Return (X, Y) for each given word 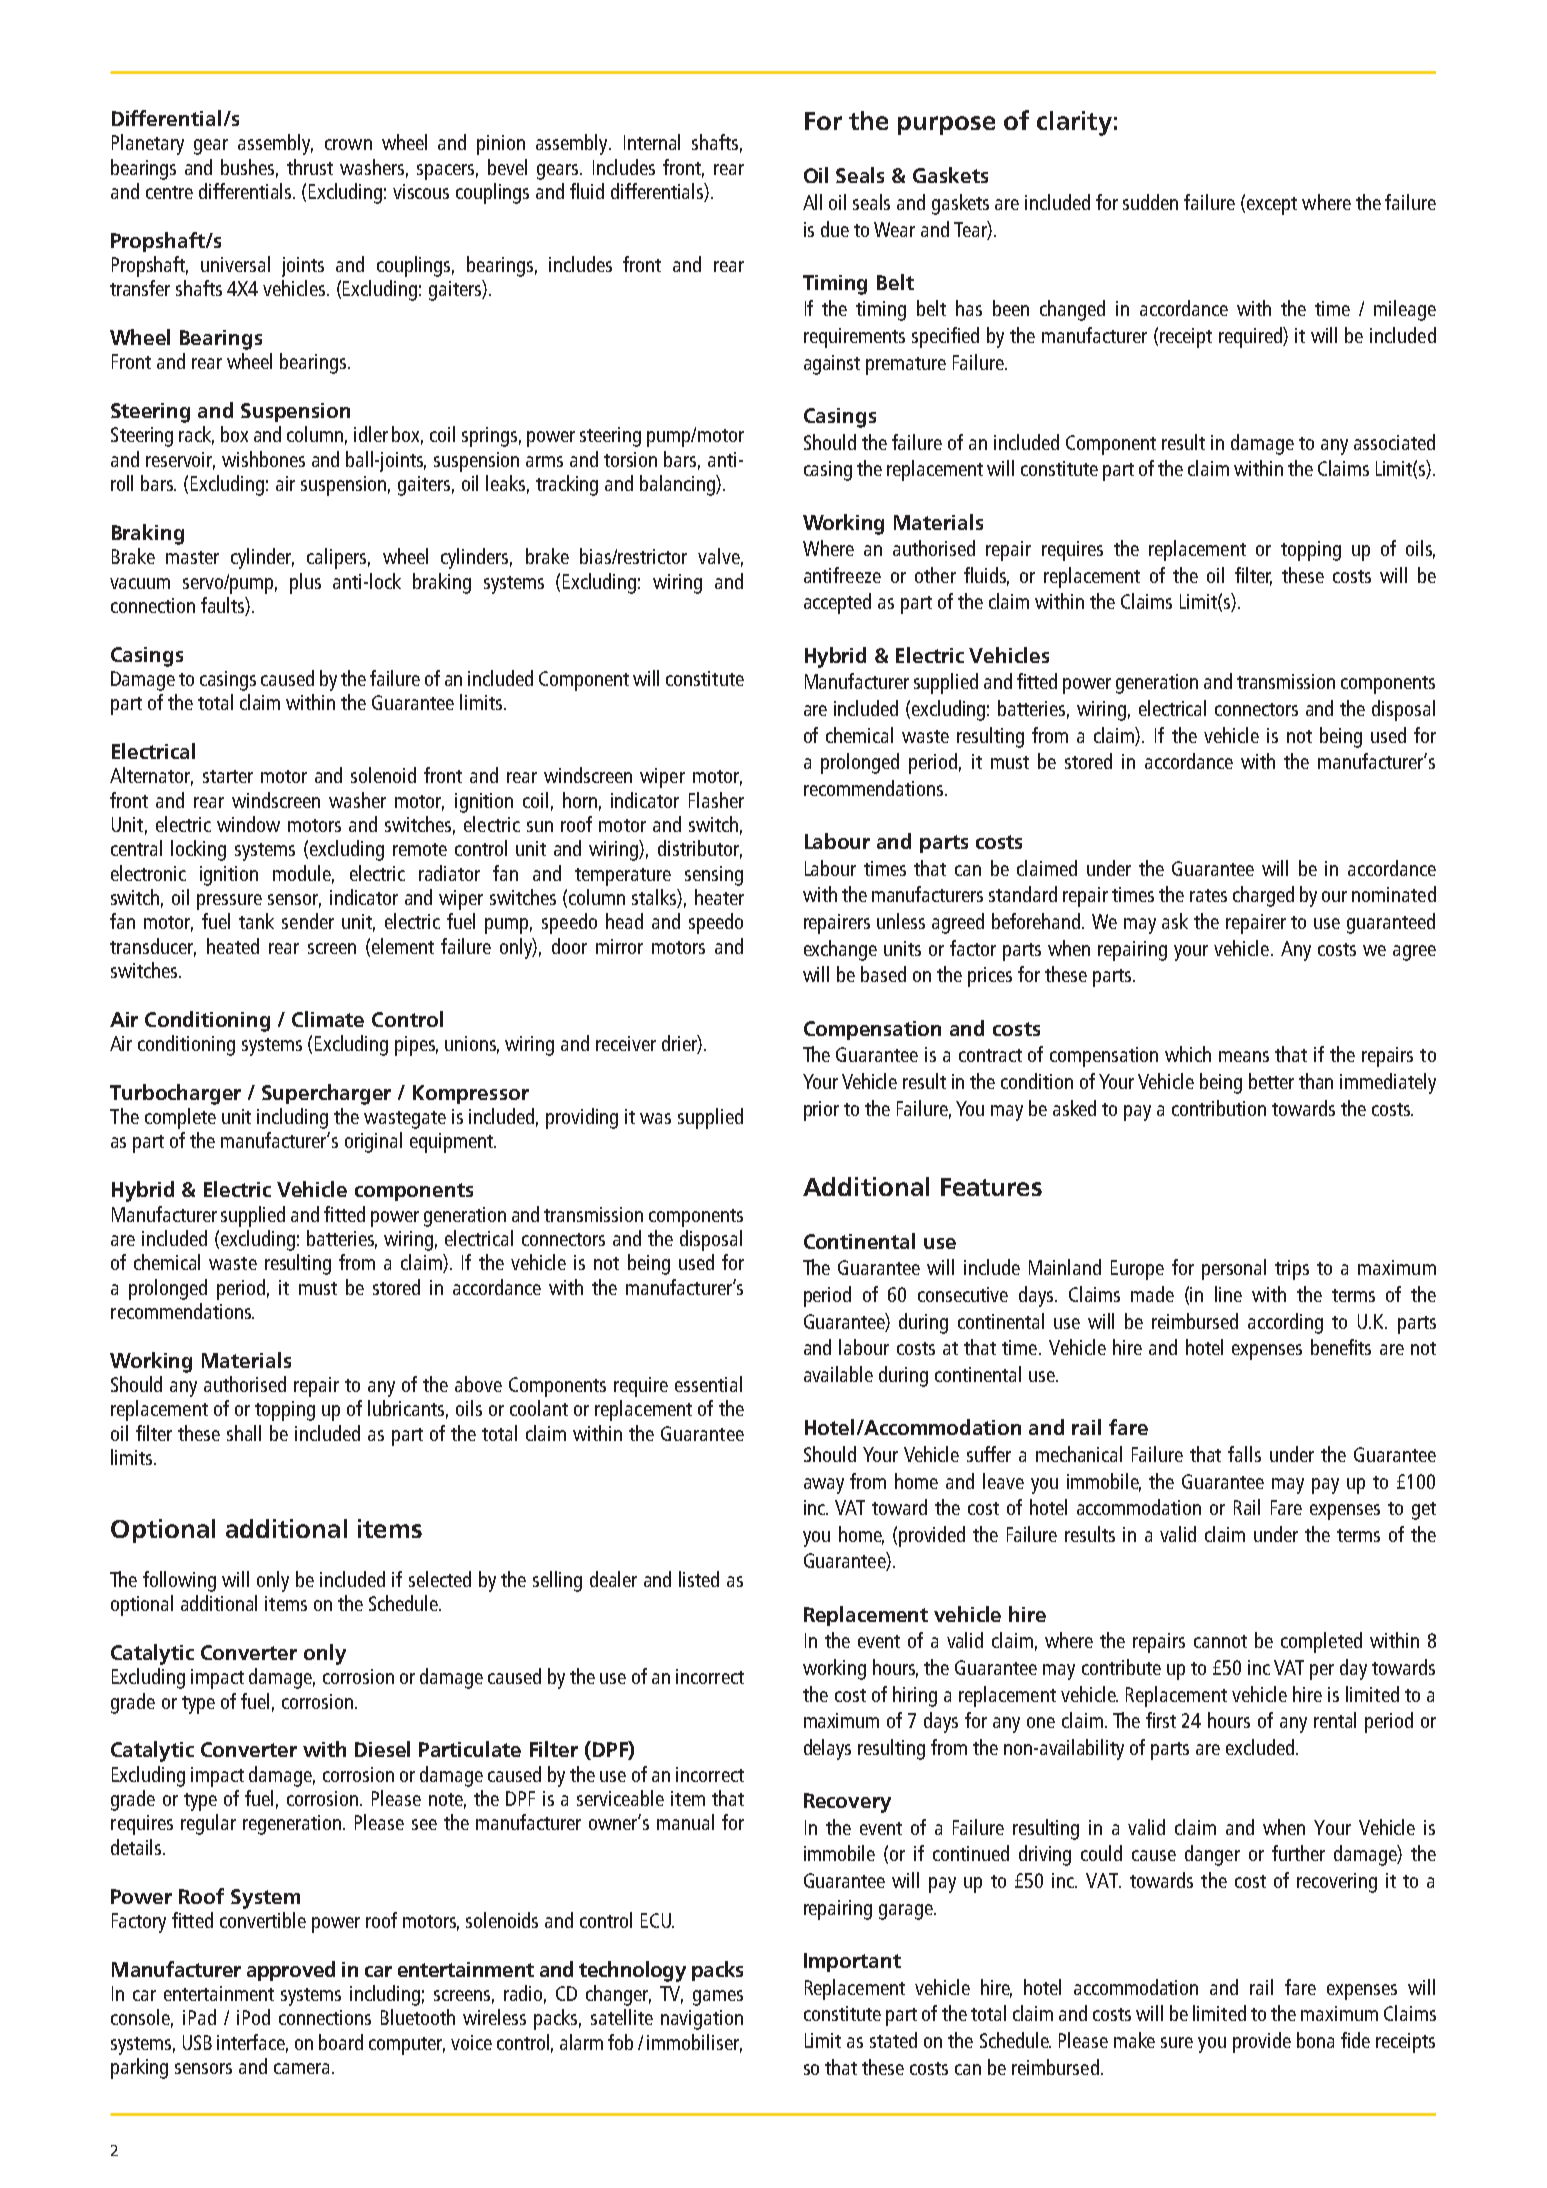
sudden (1150, 202)
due (835, 229)
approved (291, 1971)
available (838, 1374)
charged (1263, 896)
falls (1244, 1454)
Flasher (716, 800)
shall (244, 1433)
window (248, 824)
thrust (310, 167)
